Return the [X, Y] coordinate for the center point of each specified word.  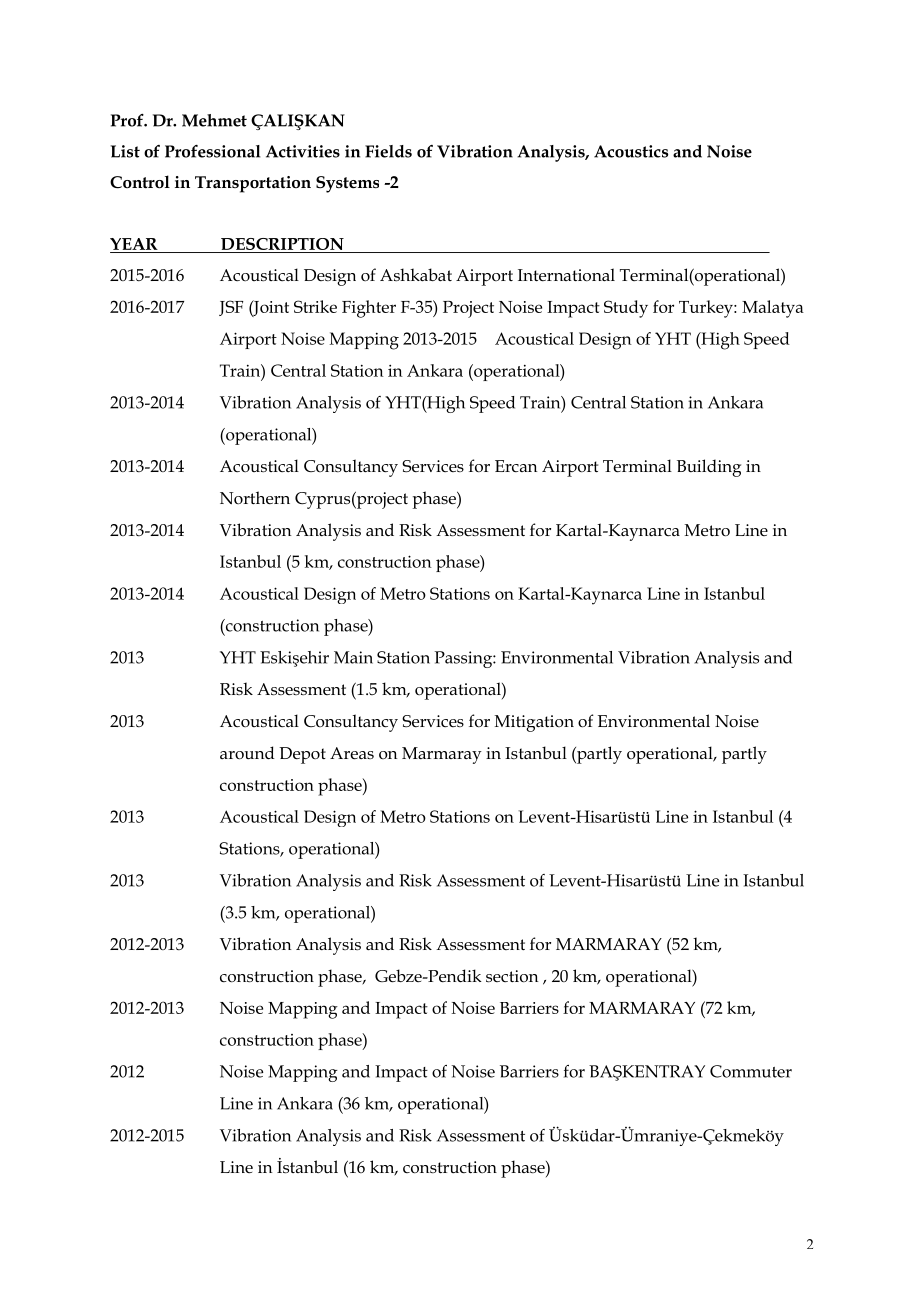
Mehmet [214, 120]
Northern [255, 498]
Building [709, 468]
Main [353, 657]
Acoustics [631, 151]
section [512, 976]
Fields [388, 151]
